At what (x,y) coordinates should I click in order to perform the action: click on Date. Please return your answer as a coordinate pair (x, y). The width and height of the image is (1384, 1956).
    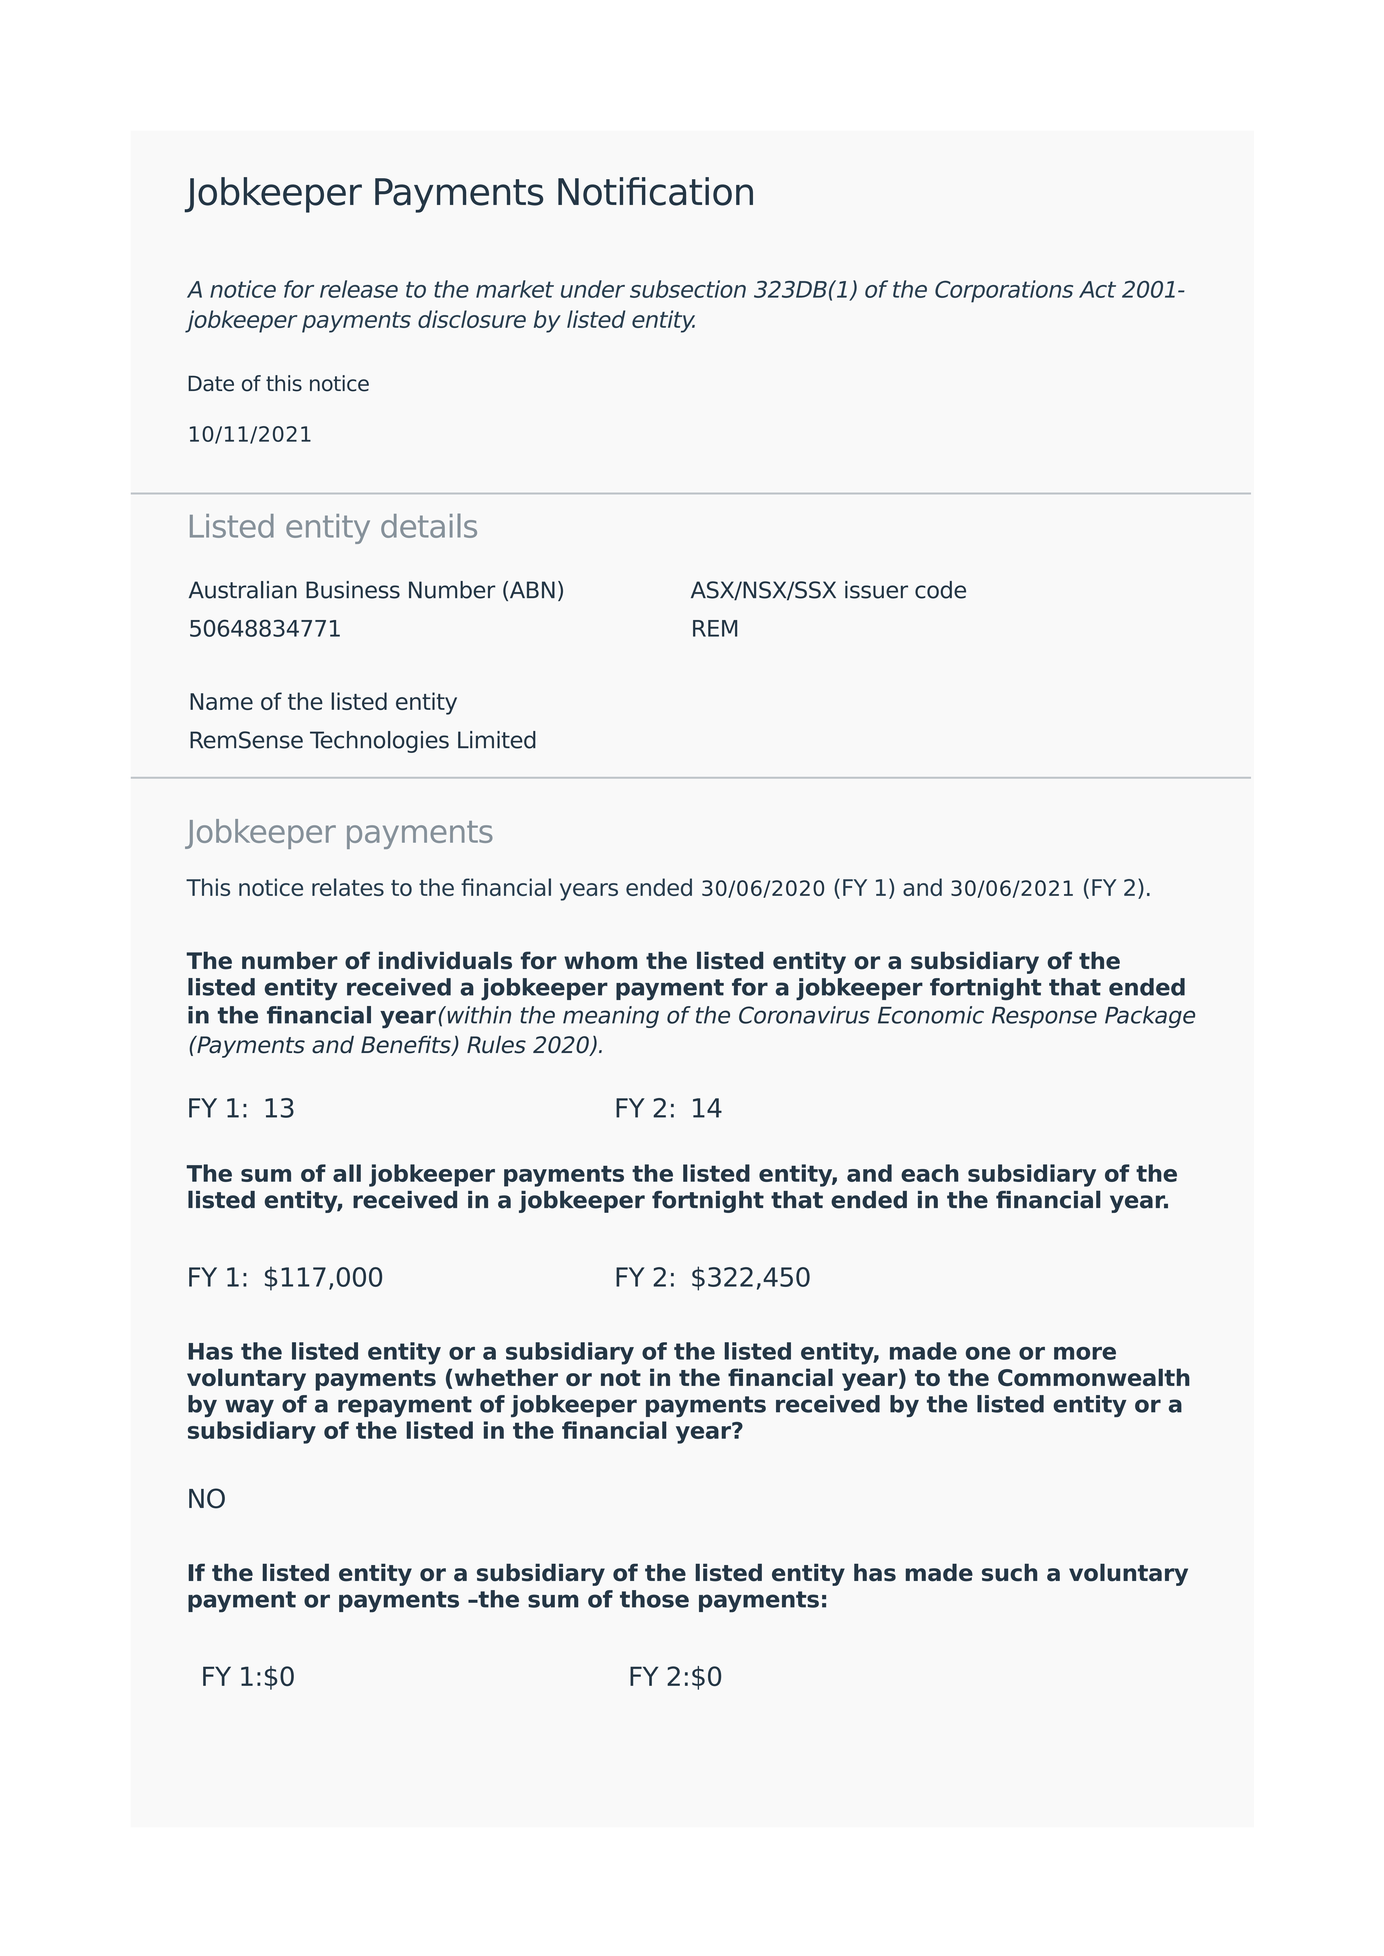
    Looking at the image, I should click on (211, 383).
